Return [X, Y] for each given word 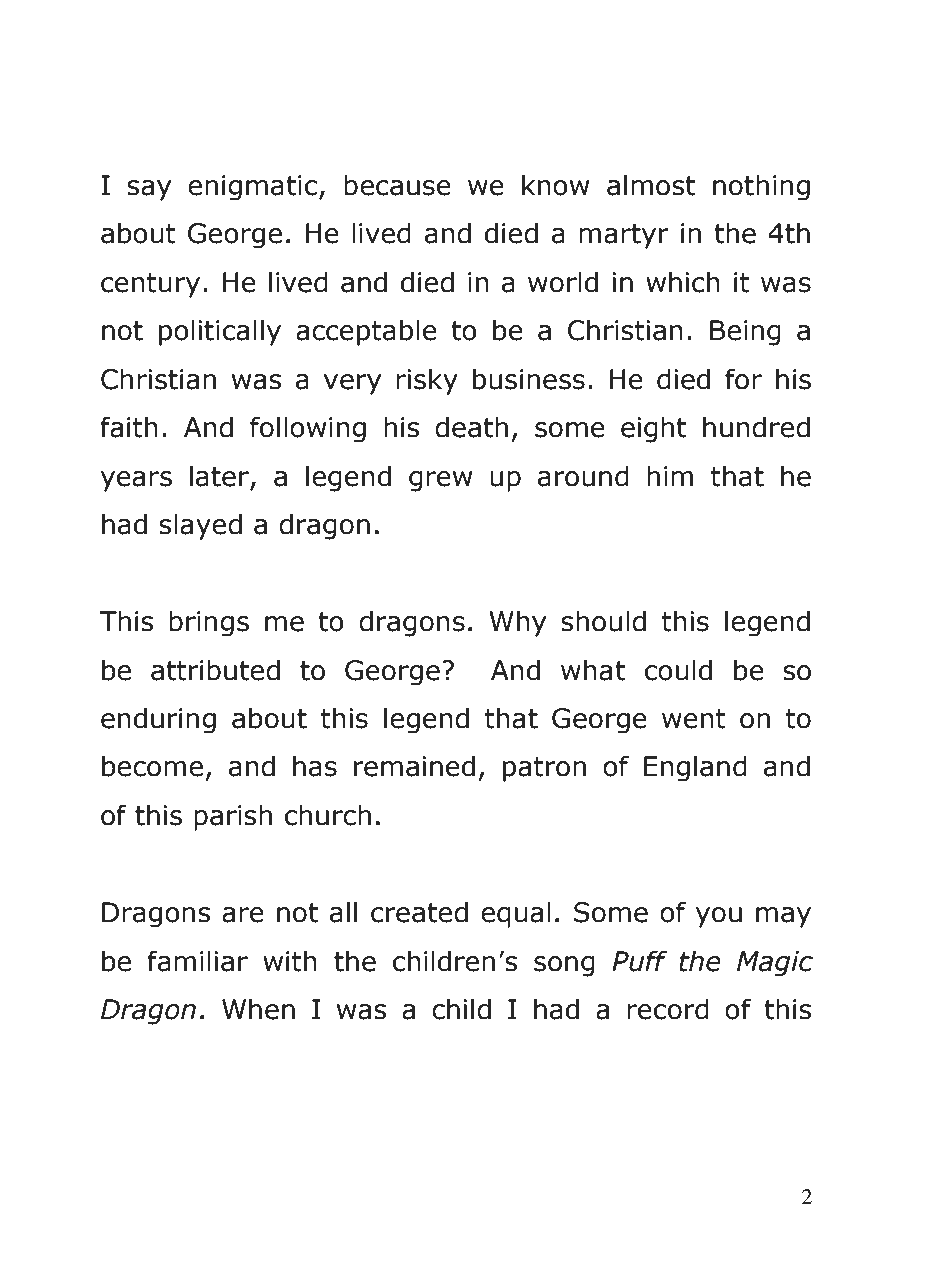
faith [129, 427]
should [603, 621]
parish [233, 817]
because [397, 185]
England [695, 768]
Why [517, 623]
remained [414, 766]
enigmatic [252, 188]
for [743, 379]
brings [209, 623]
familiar [197, 961]
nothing [761, 187]
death [471, 427]
